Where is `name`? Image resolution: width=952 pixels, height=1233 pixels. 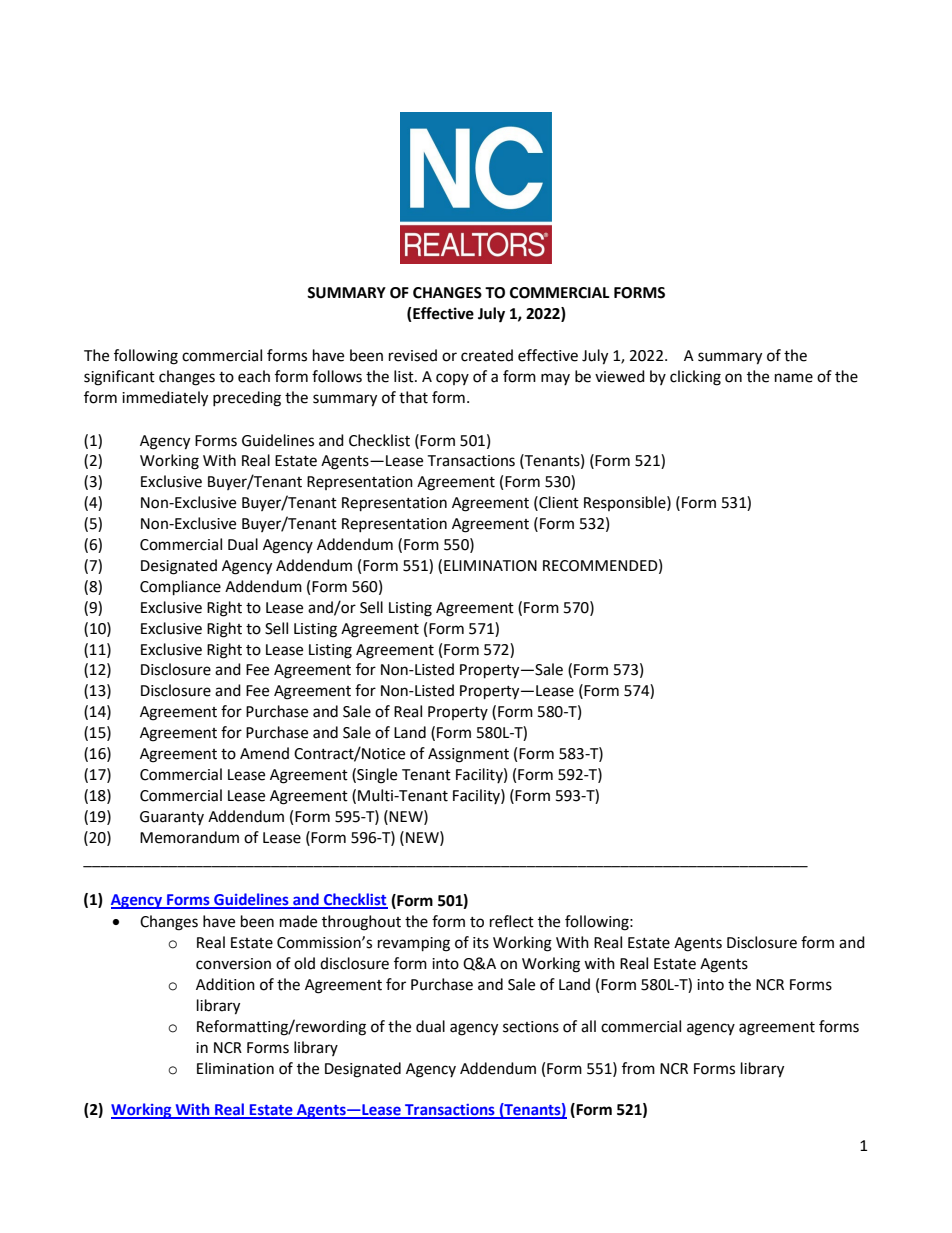
name is located at coordinates (794, 378).
